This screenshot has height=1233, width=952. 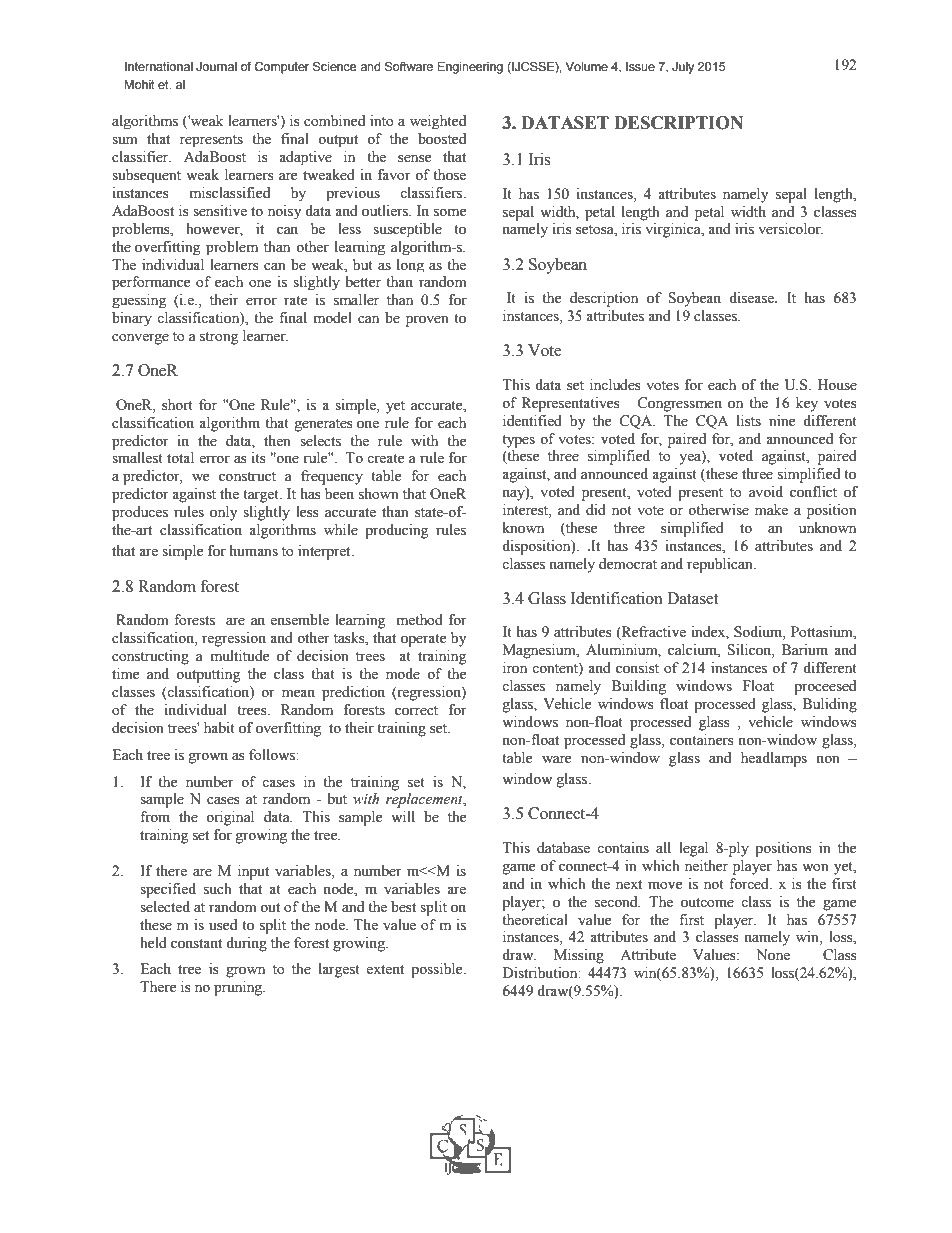 I want to click on identified, so click(x=532, y=421).
